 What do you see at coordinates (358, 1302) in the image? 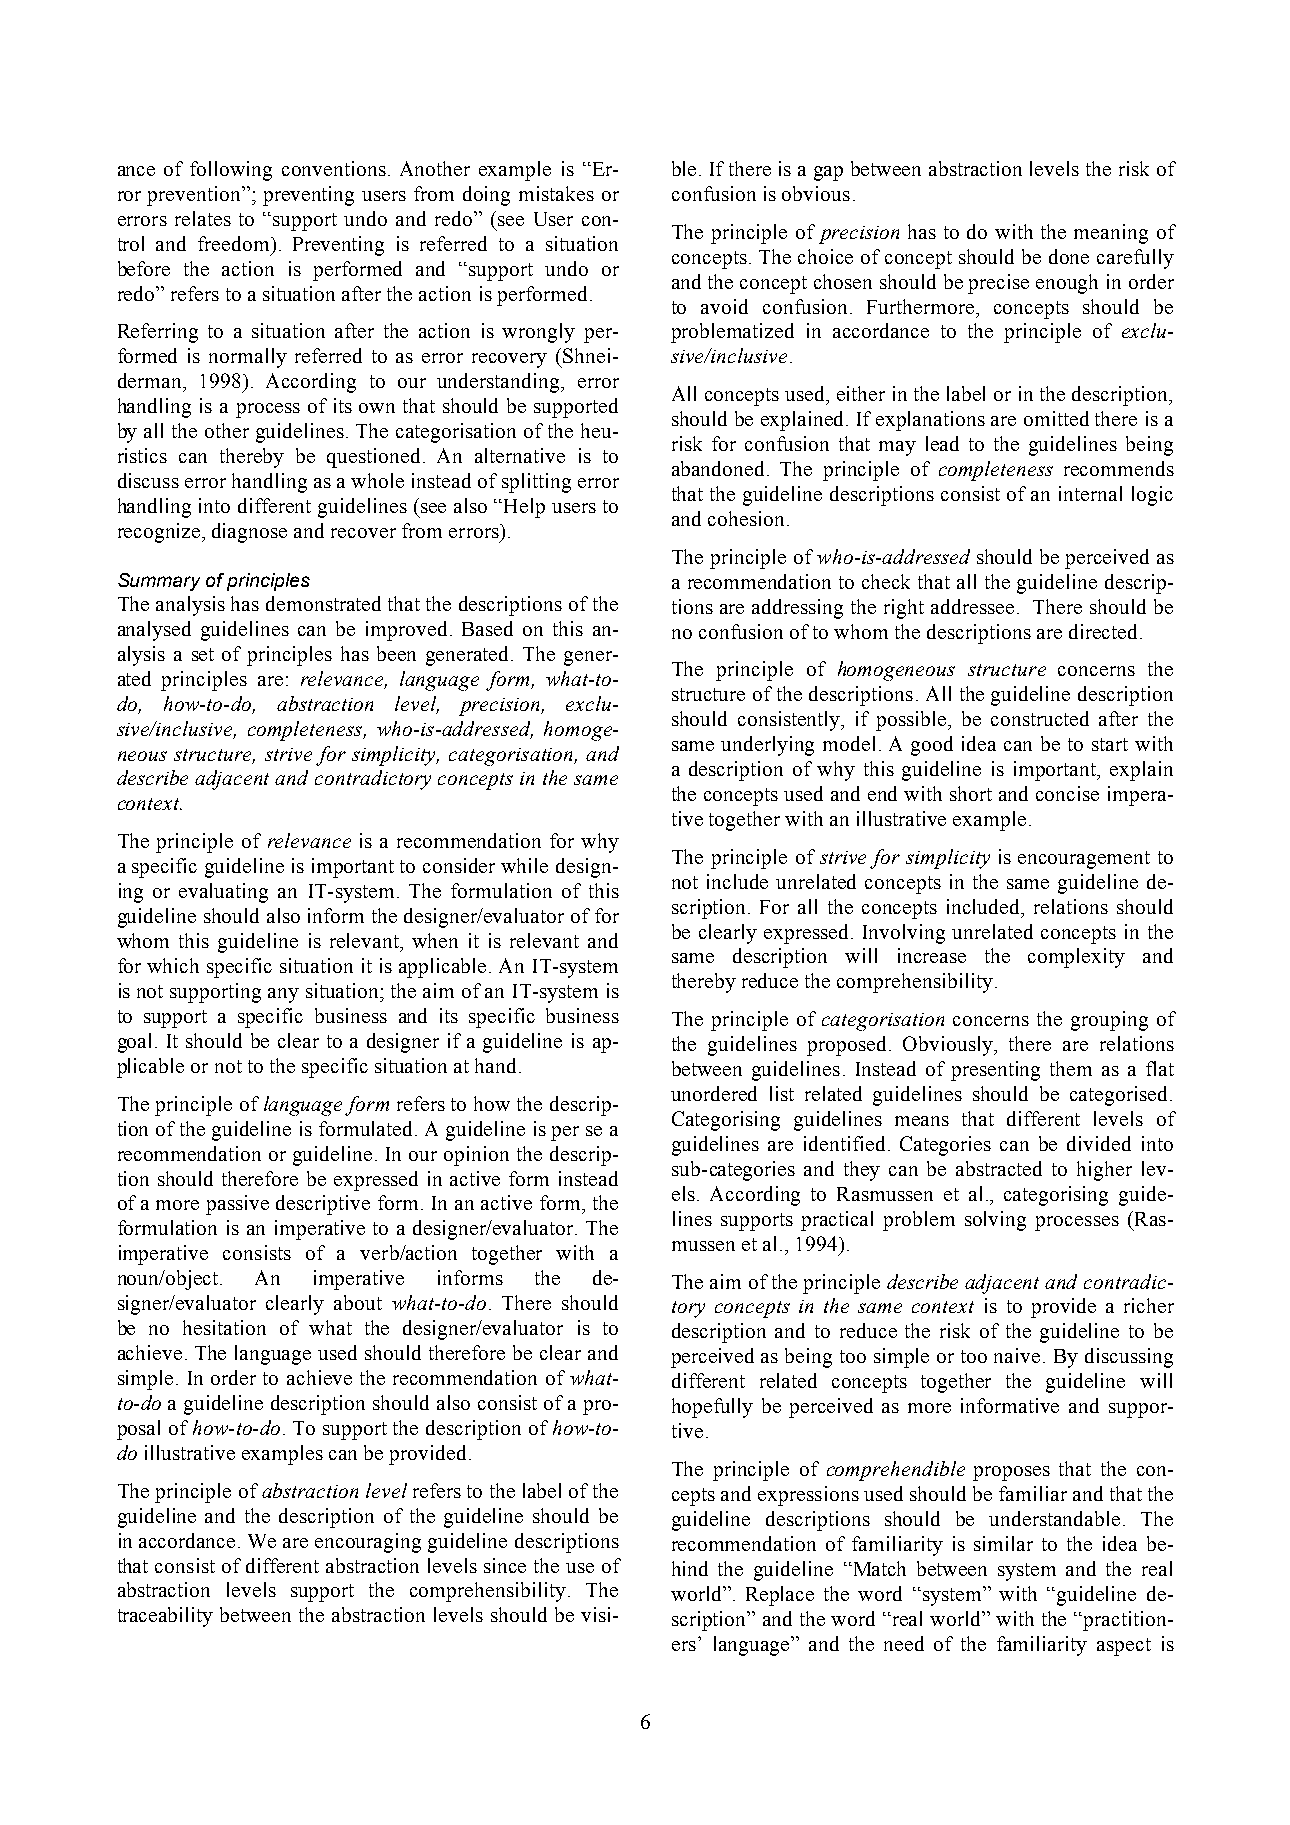
I see `about` at bounding box center [358, 1302].
